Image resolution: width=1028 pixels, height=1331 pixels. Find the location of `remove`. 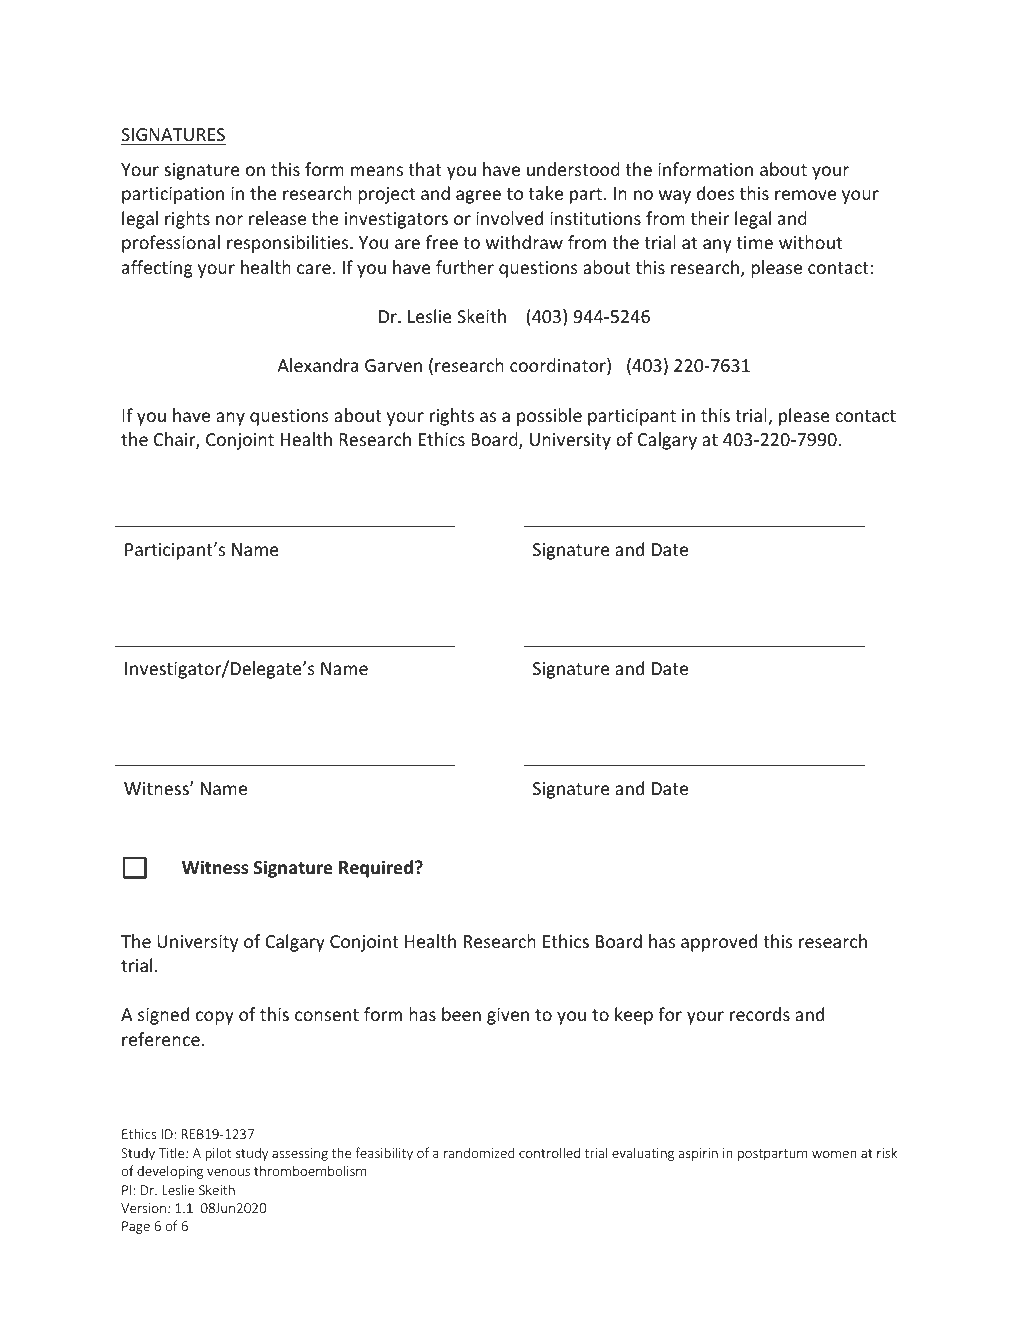

remove is located at coordinates (805, 195).
